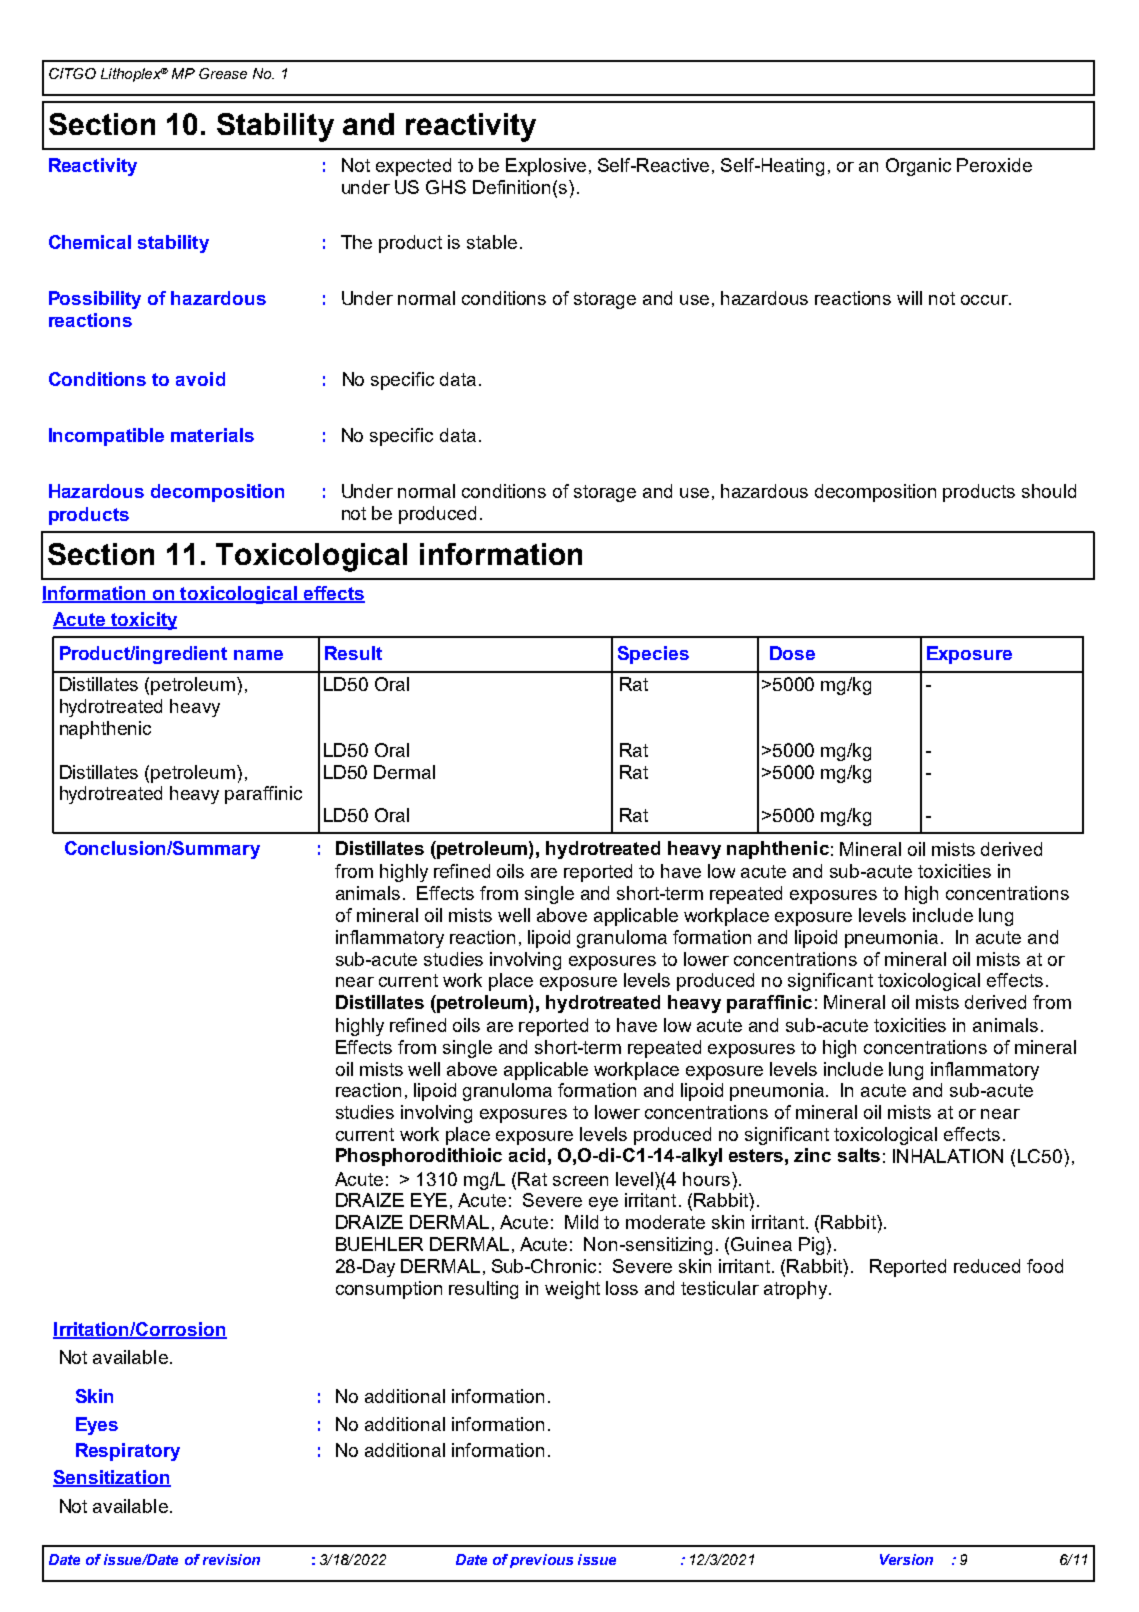 The image size is (1139, 1612). Describe the element at coordinates (223, 73) in the screenshot. I see `Grease` at that location.
